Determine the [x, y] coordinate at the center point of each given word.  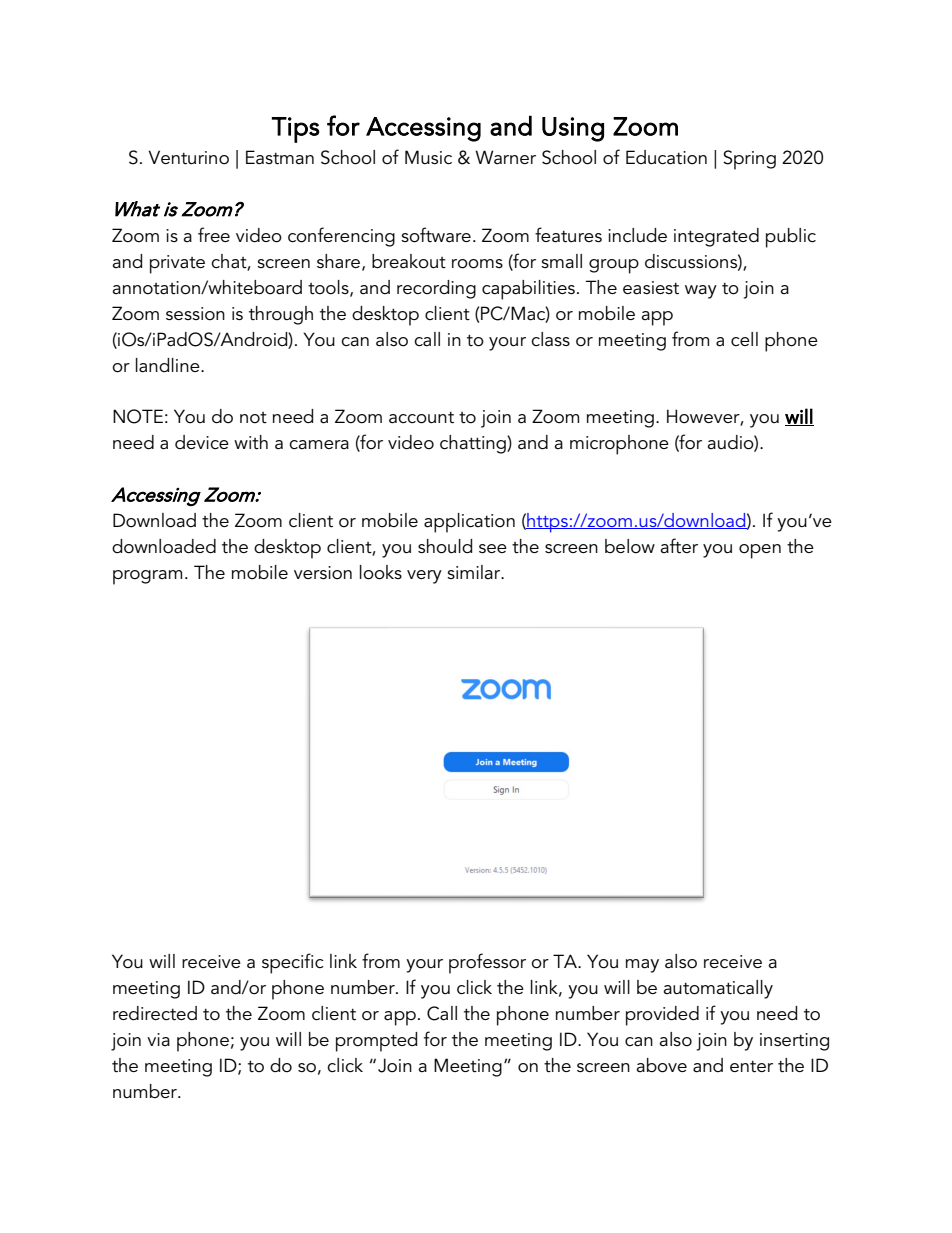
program [147, 577]
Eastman [280, 157]
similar [475, 572]
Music [428, 157]
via [158, 1039]
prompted [376, 1042]
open [760, 551]
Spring [749, 160]
